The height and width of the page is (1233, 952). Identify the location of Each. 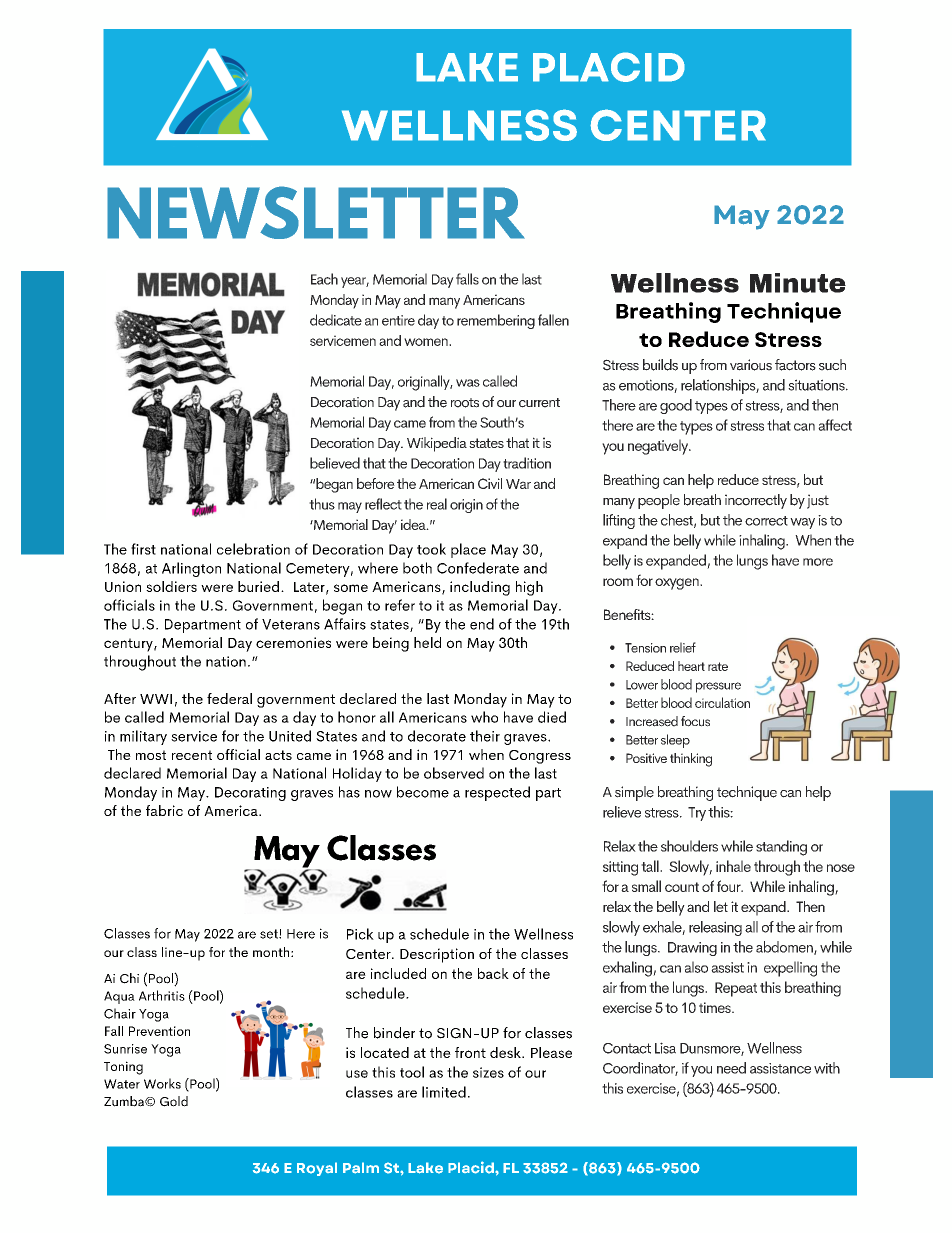
(324, 279).
